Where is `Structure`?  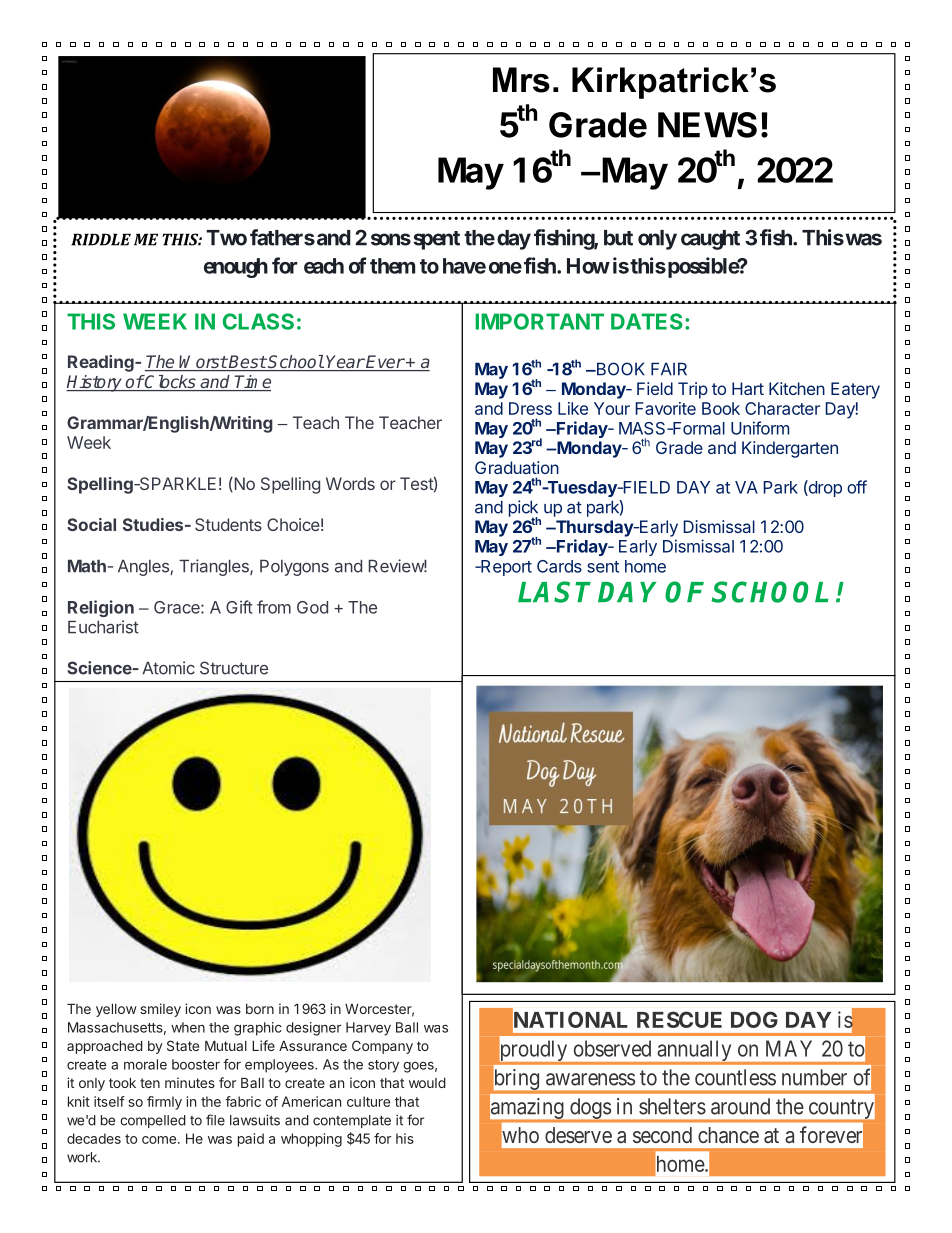 Structure is located at coordinates (234, 668).
